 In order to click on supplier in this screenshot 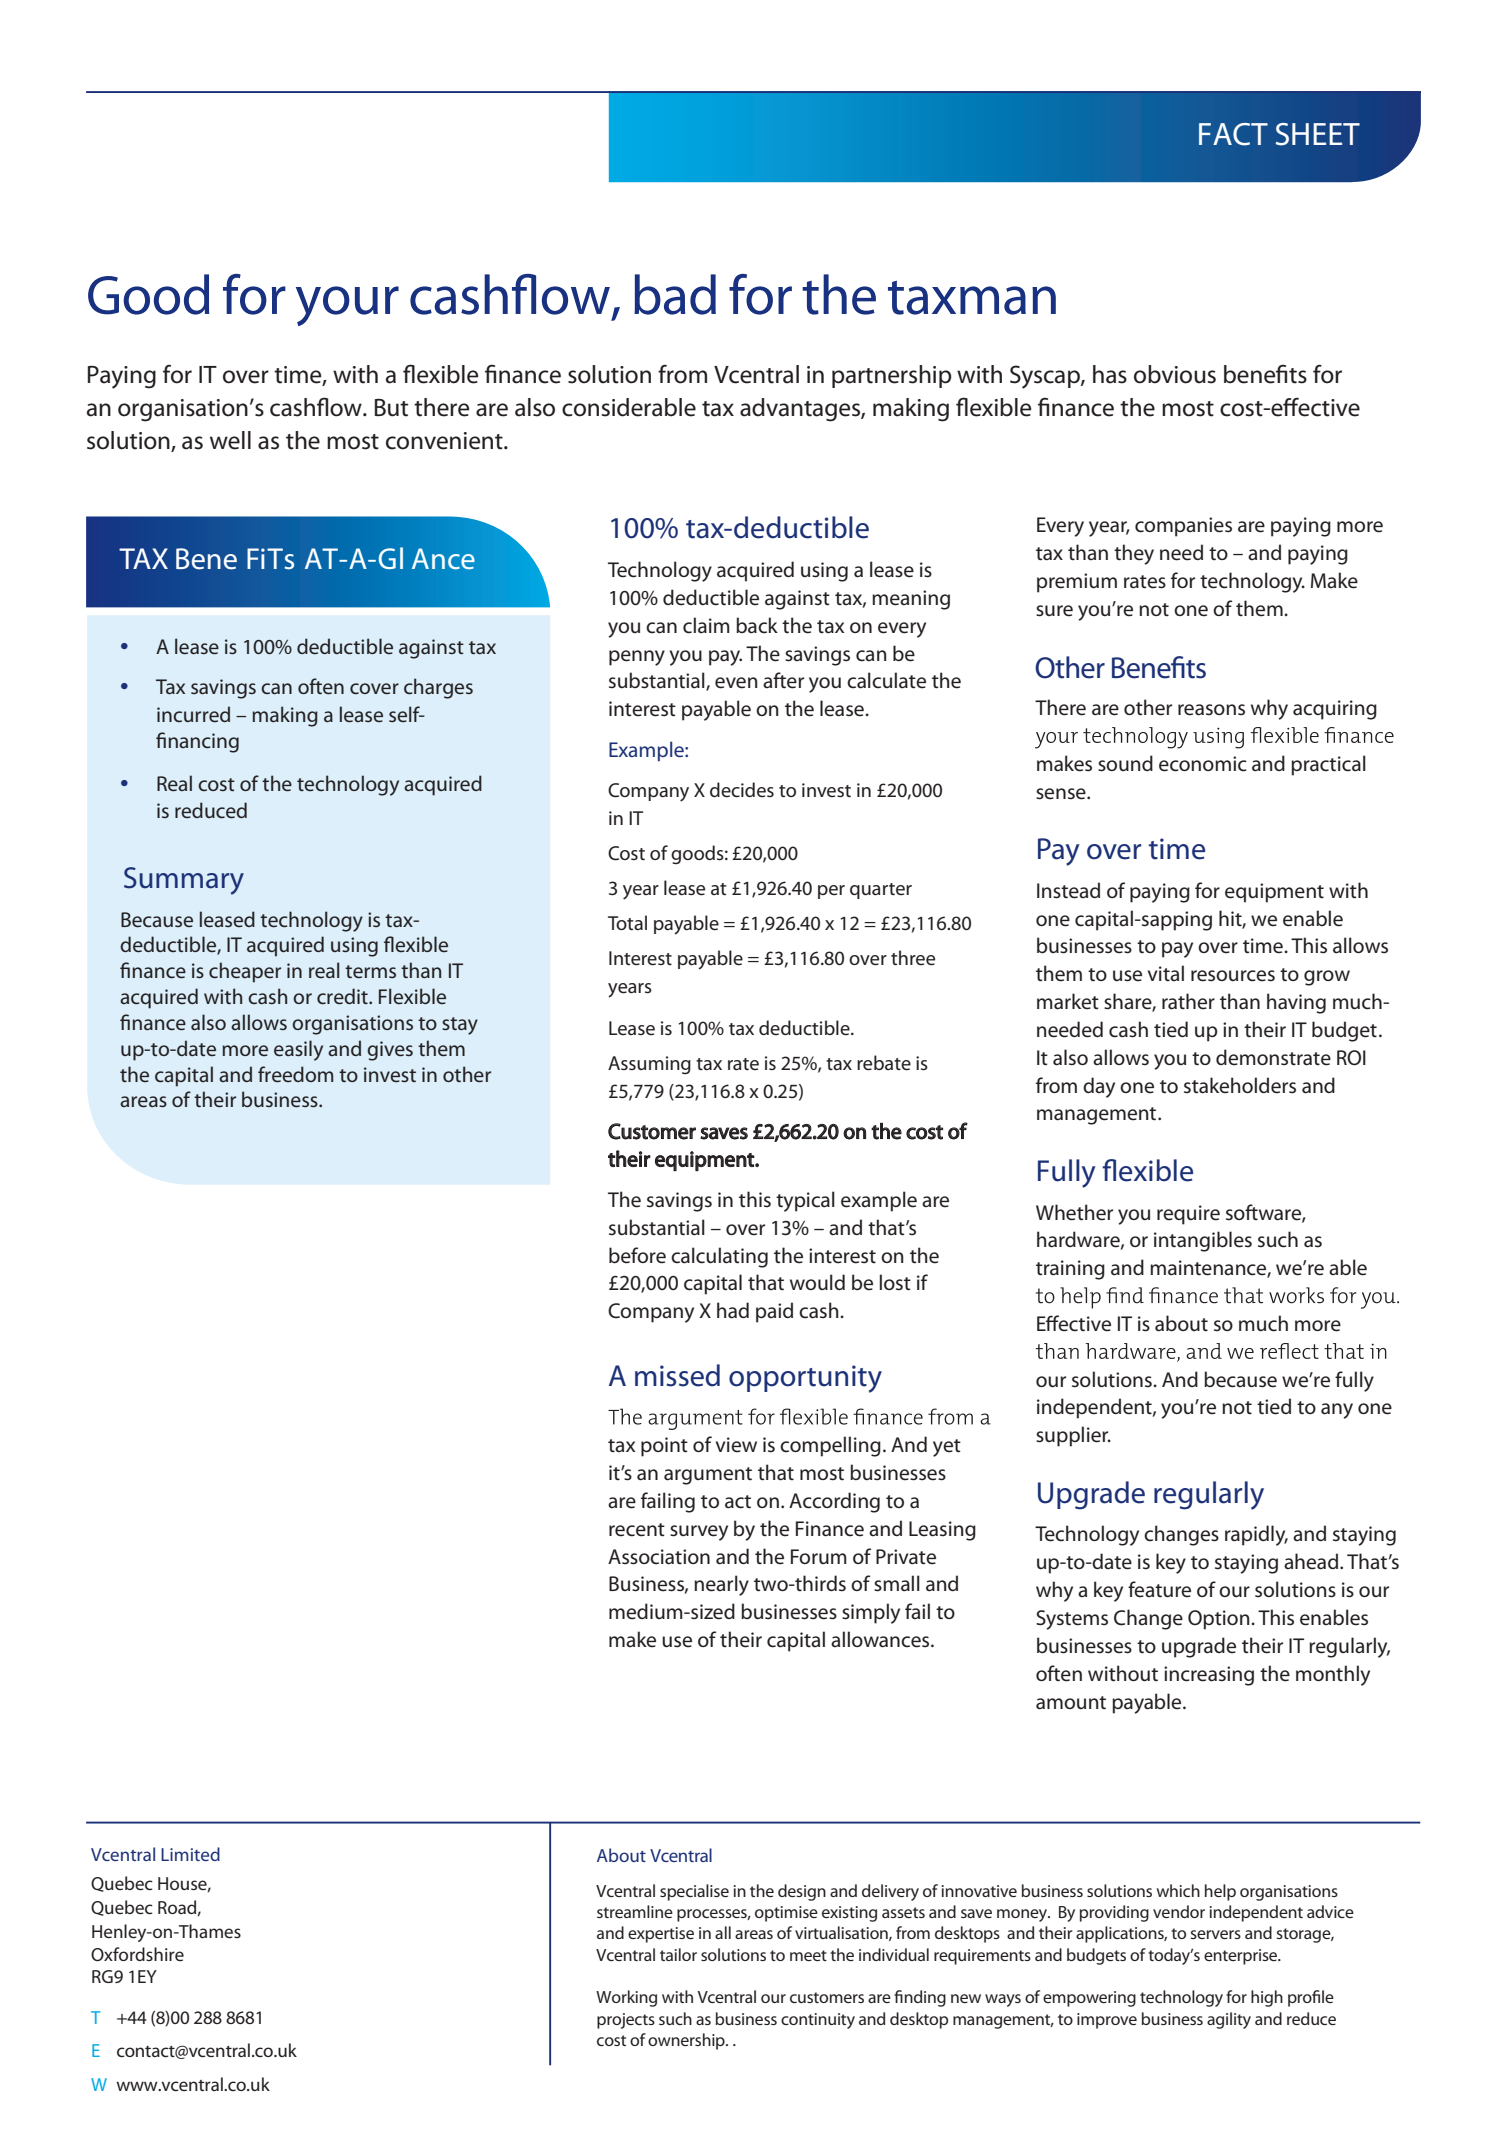, I will do `click(1073, 1436)`.
